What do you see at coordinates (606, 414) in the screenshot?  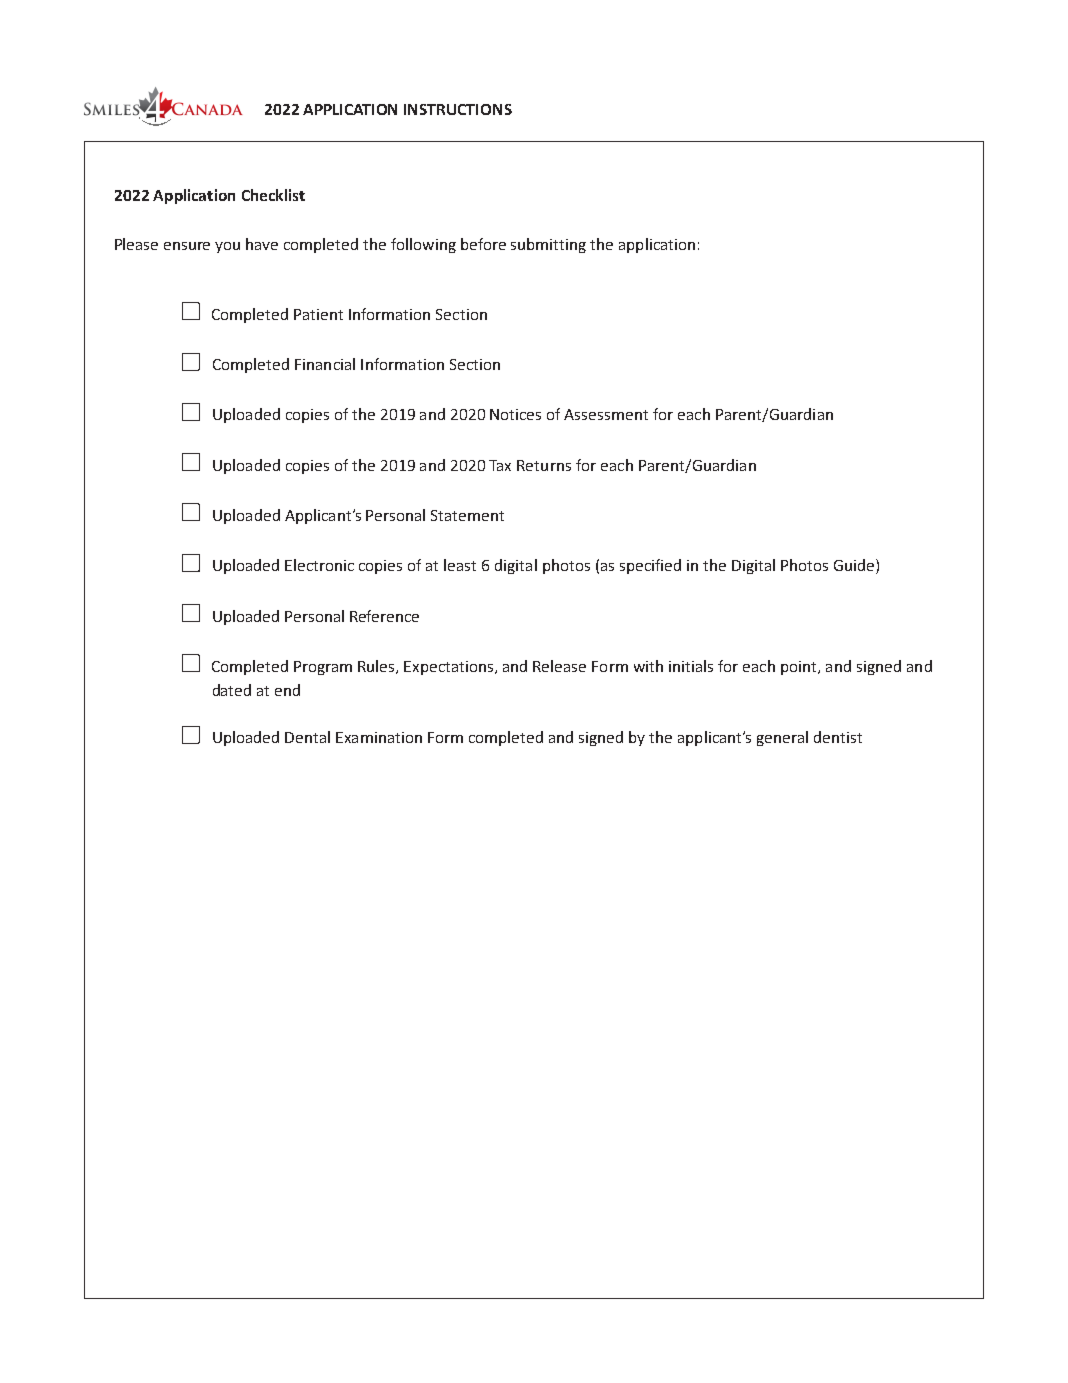 I see `Assessment` at bounding box center [606, 414].
